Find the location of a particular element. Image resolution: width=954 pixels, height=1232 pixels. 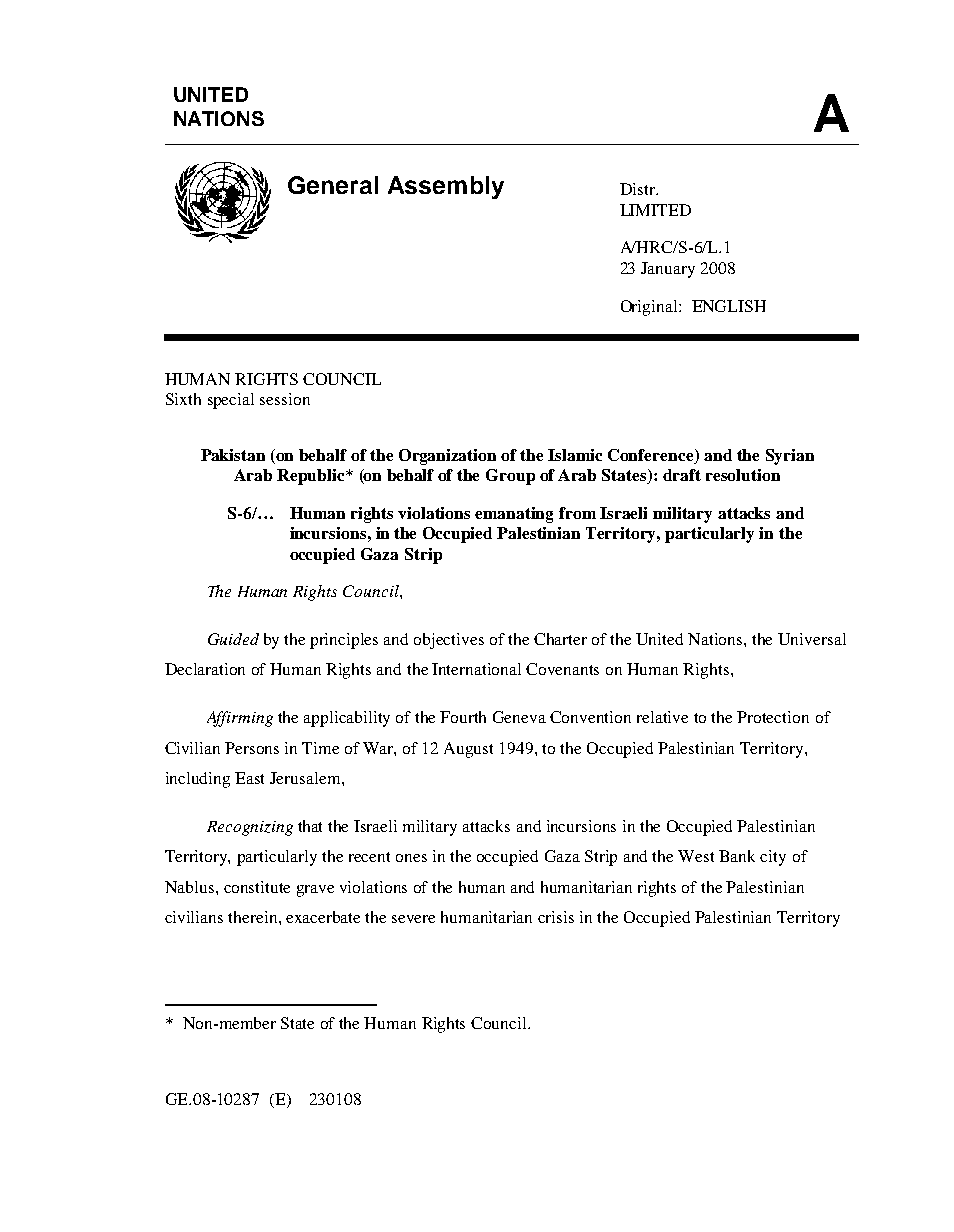

crisis is located at coordinates (556, 917).
